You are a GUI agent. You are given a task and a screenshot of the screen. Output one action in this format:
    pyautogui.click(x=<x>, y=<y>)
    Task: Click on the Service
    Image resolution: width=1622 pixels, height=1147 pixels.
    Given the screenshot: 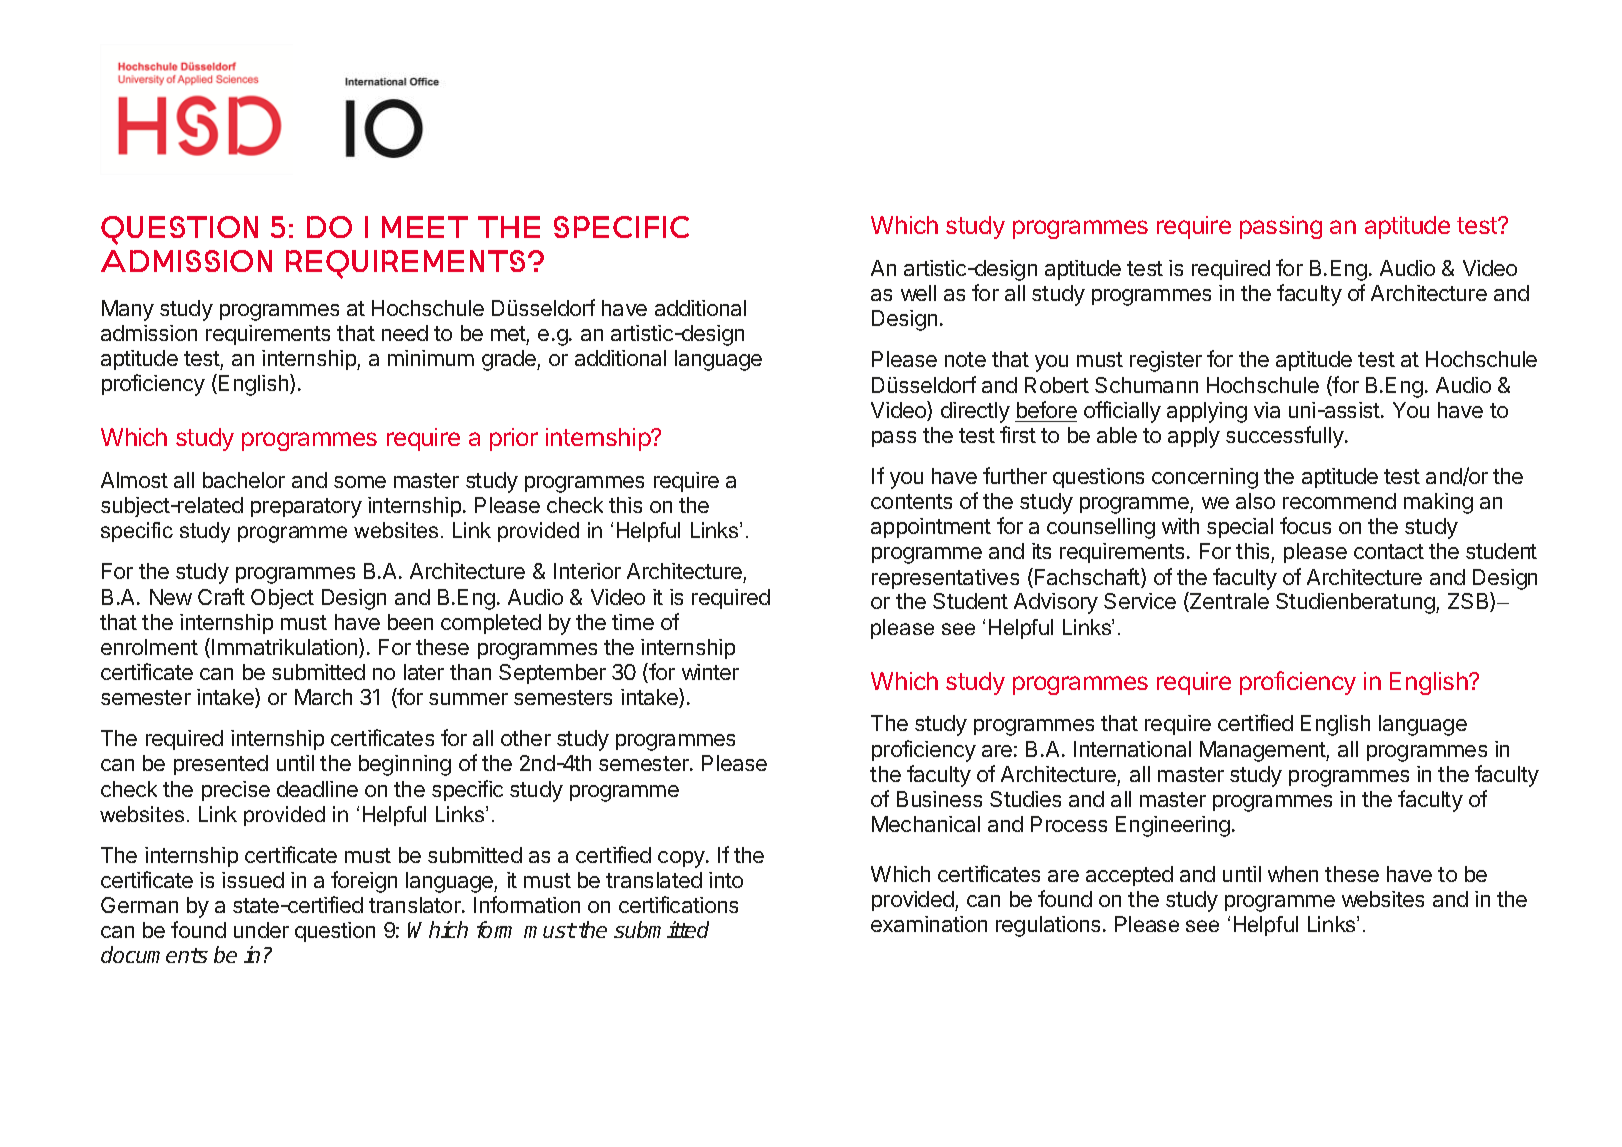 What is the action you would take?
    pyautogui.click(x=1140, y=601)
